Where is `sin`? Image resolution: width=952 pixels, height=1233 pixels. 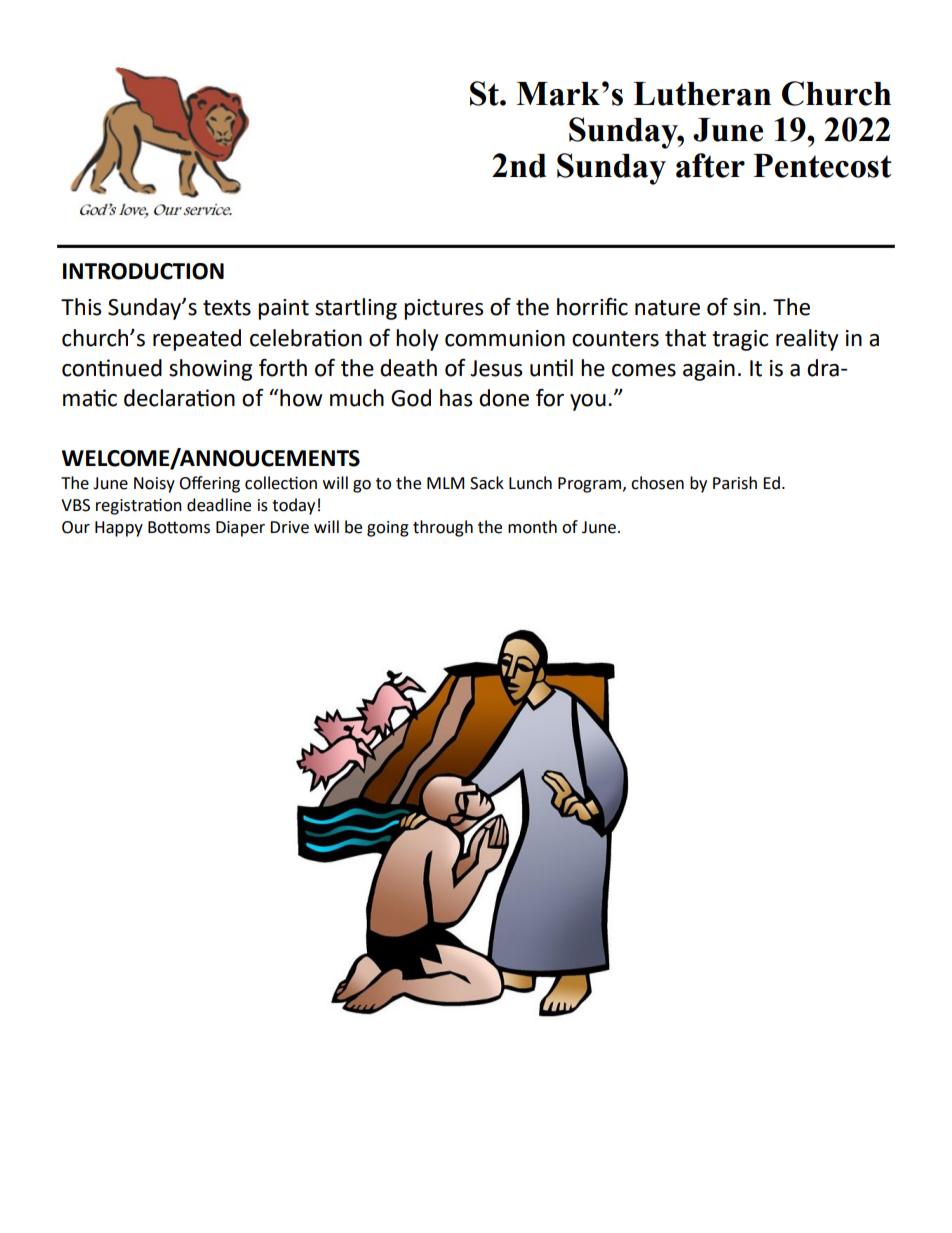 sin is located at coordinates (746, 307).
